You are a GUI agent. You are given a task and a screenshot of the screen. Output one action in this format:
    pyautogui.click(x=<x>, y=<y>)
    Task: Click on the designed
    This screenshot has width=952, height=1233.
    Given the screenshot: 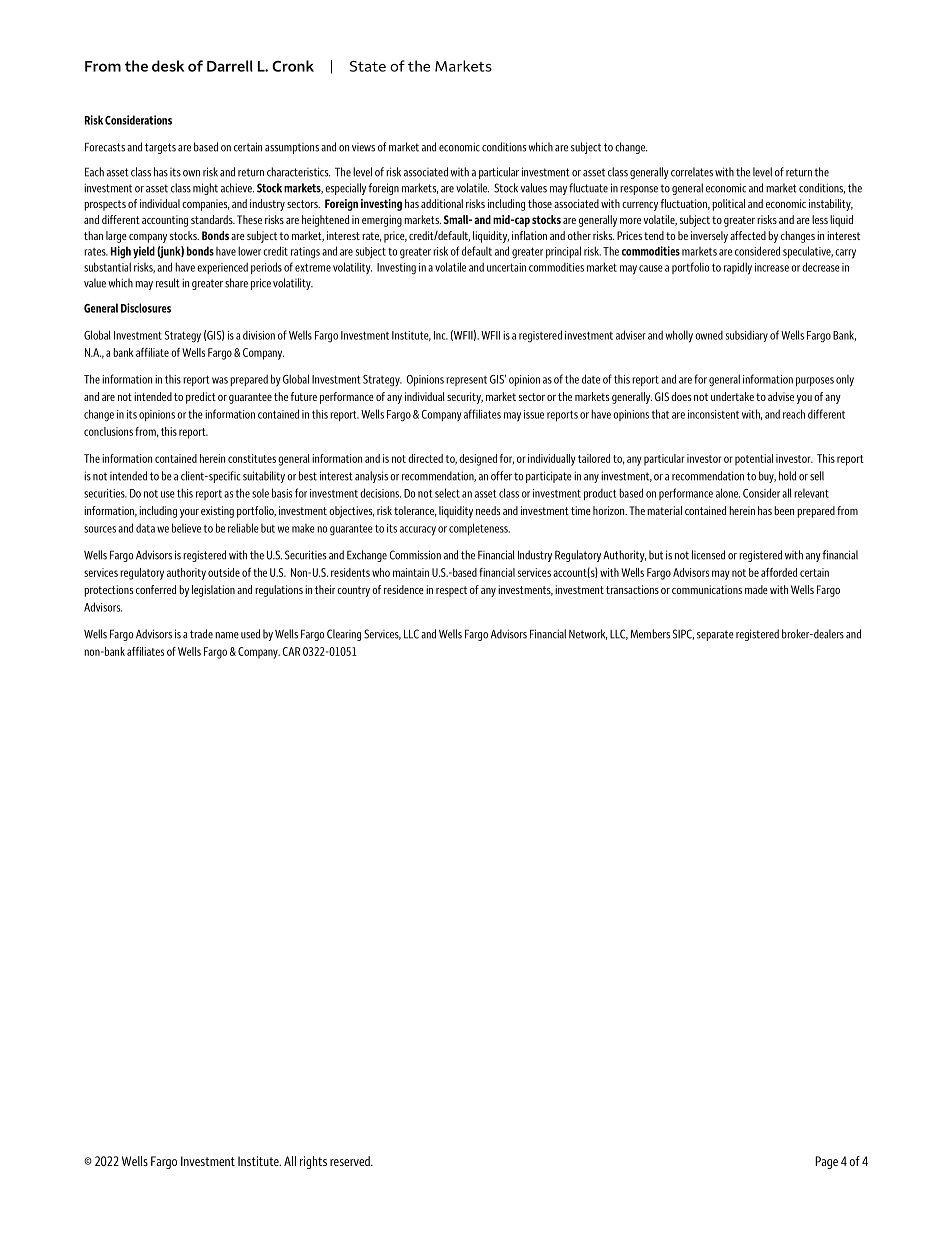 What is the action you would take?
    pyautogui.click(x=478, y=460)
